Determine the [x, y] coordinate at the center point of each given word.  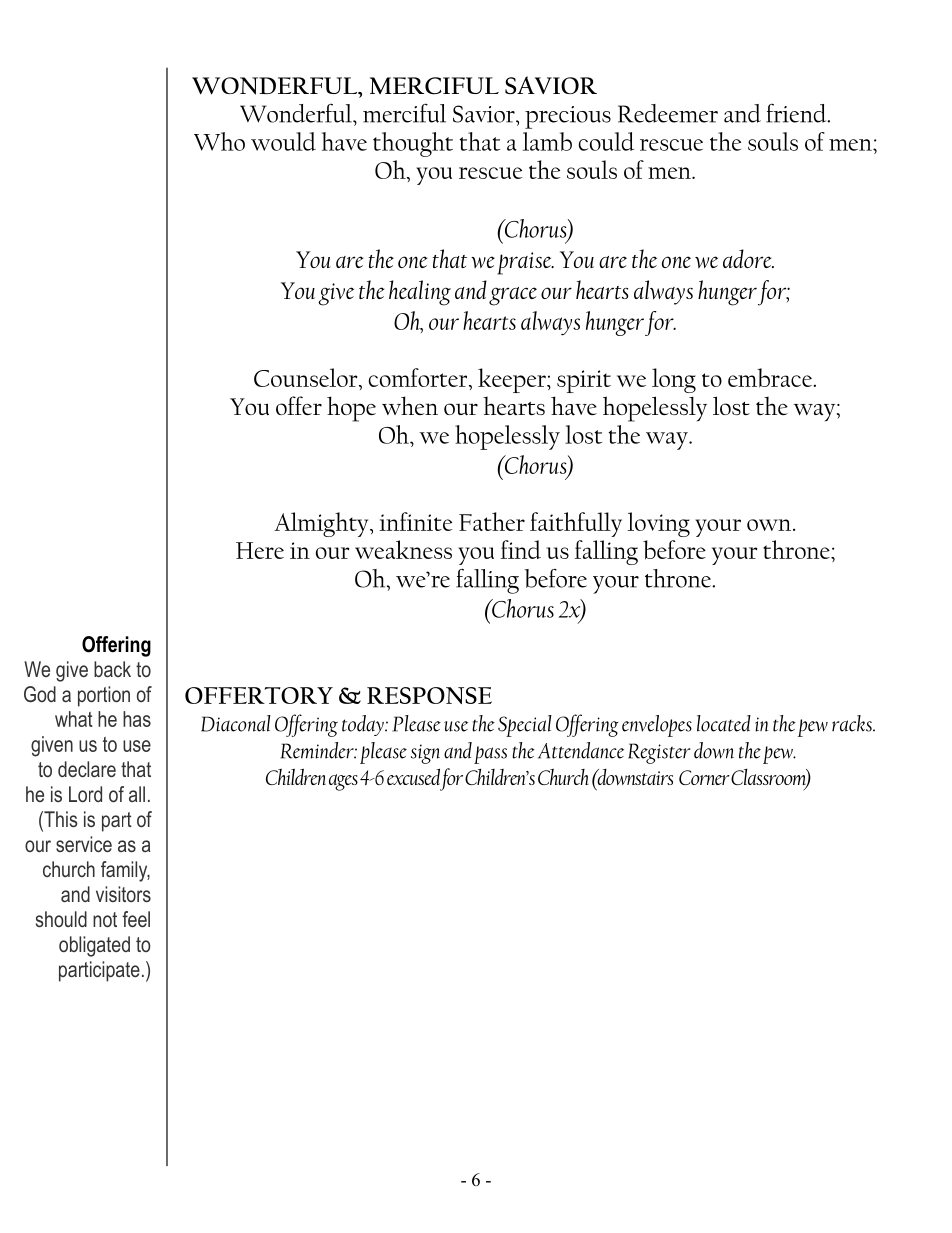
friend [797, 113]
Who [219, 141]
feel [136, 919]
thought [413, 144]
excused [413, 776]
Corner [704, 777]
